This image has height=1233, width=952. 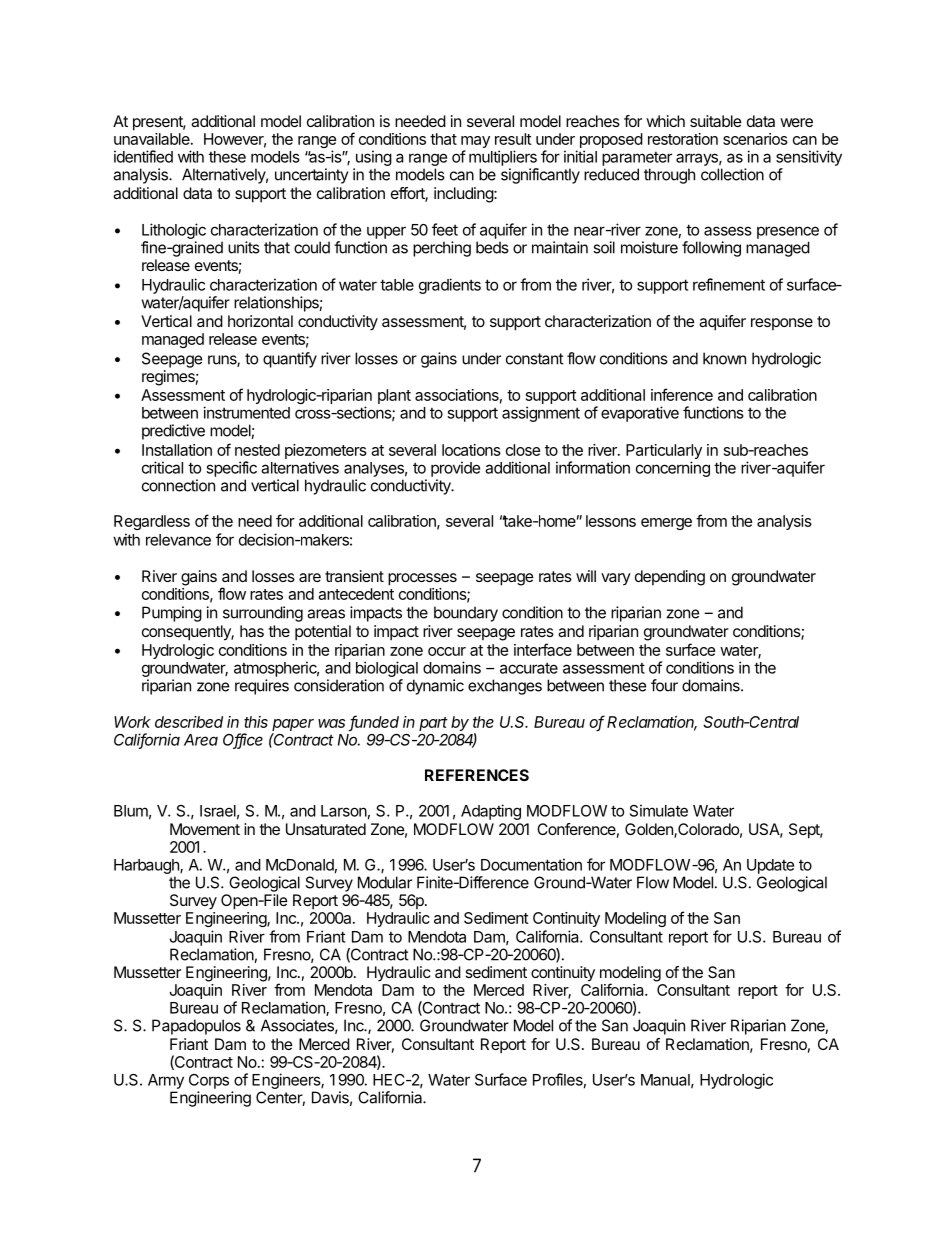 I want to click on REFERENCES, so click(x=477, y=775).
